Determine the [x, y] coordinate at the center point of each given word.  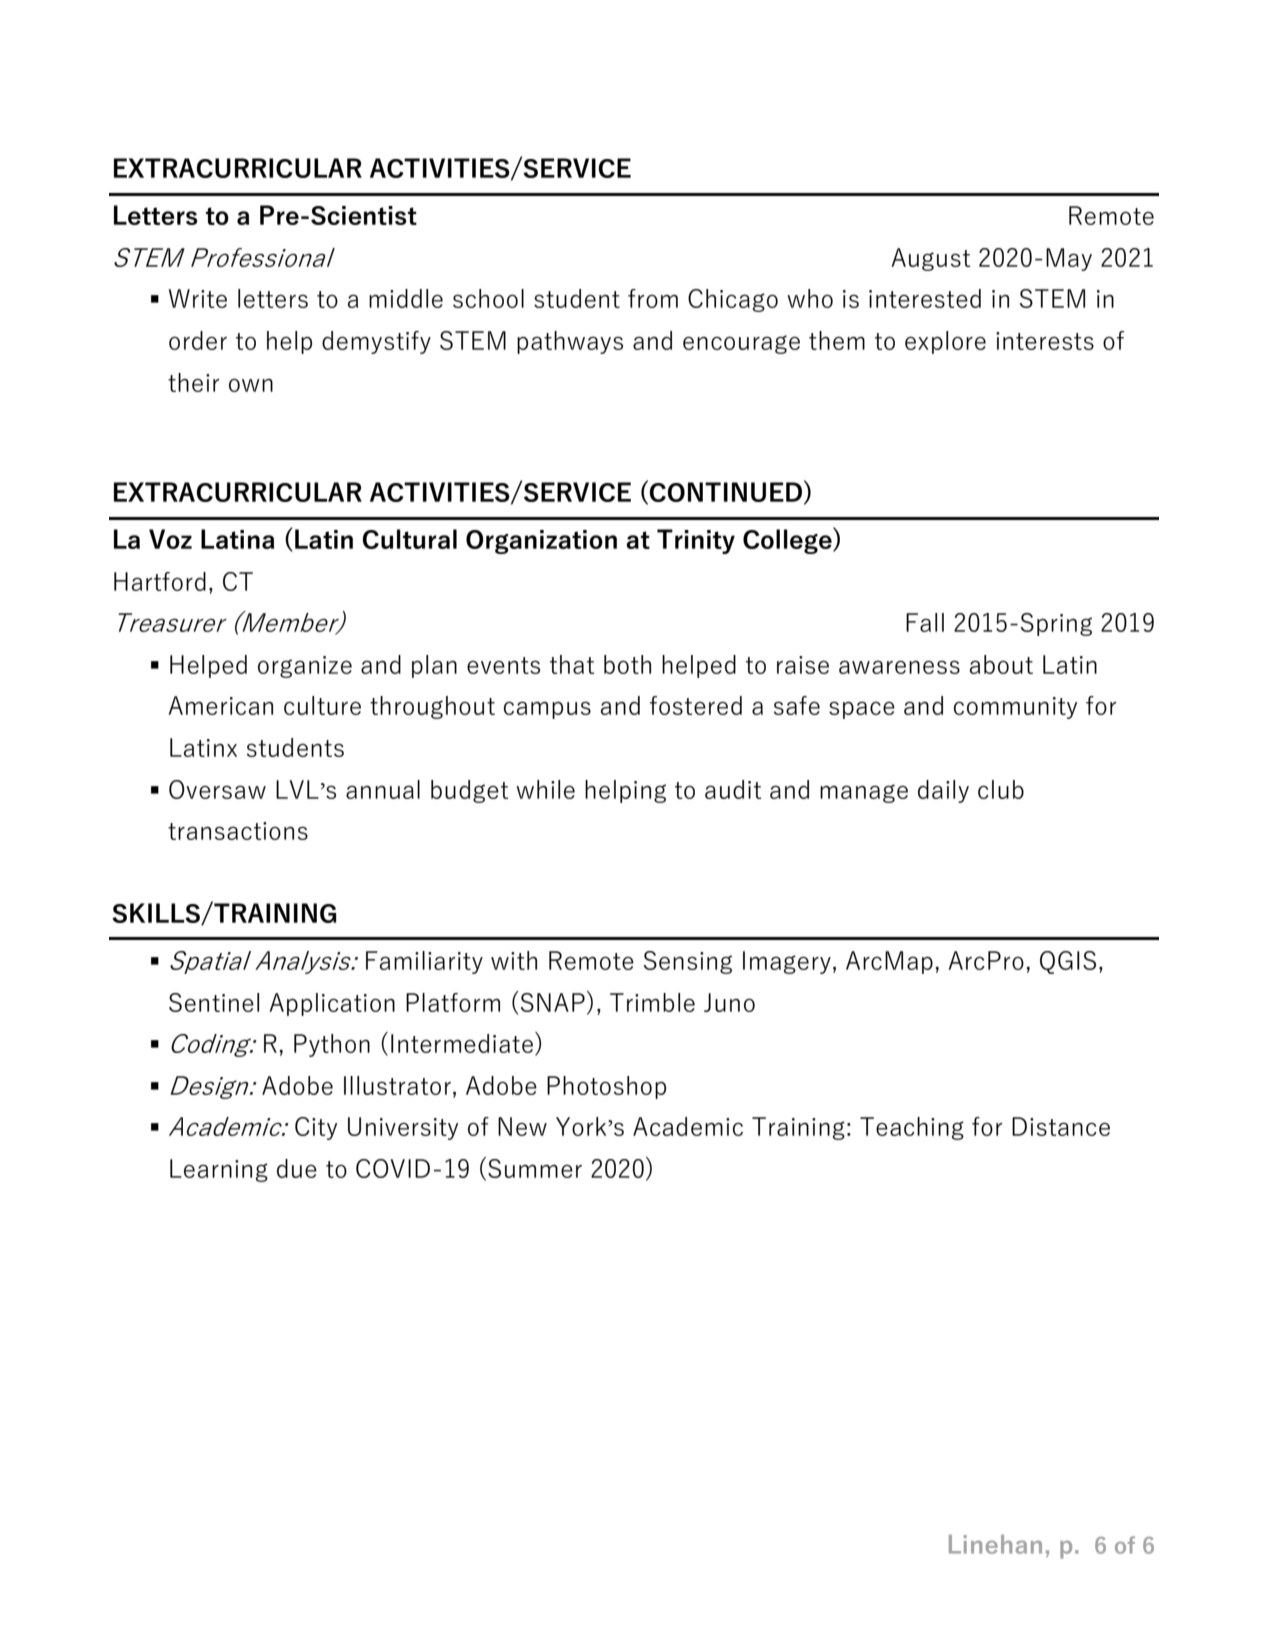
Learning [219, 1170]
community [1015, 708]
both [627, 664]
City [316, 1128]
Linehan [995, 1544]
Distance [1061, 1126]
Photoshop [606, 1087]
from [653, 298]
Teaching [912, 1128]
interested [925, 298]
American [221, 705]
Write [198, 298]
